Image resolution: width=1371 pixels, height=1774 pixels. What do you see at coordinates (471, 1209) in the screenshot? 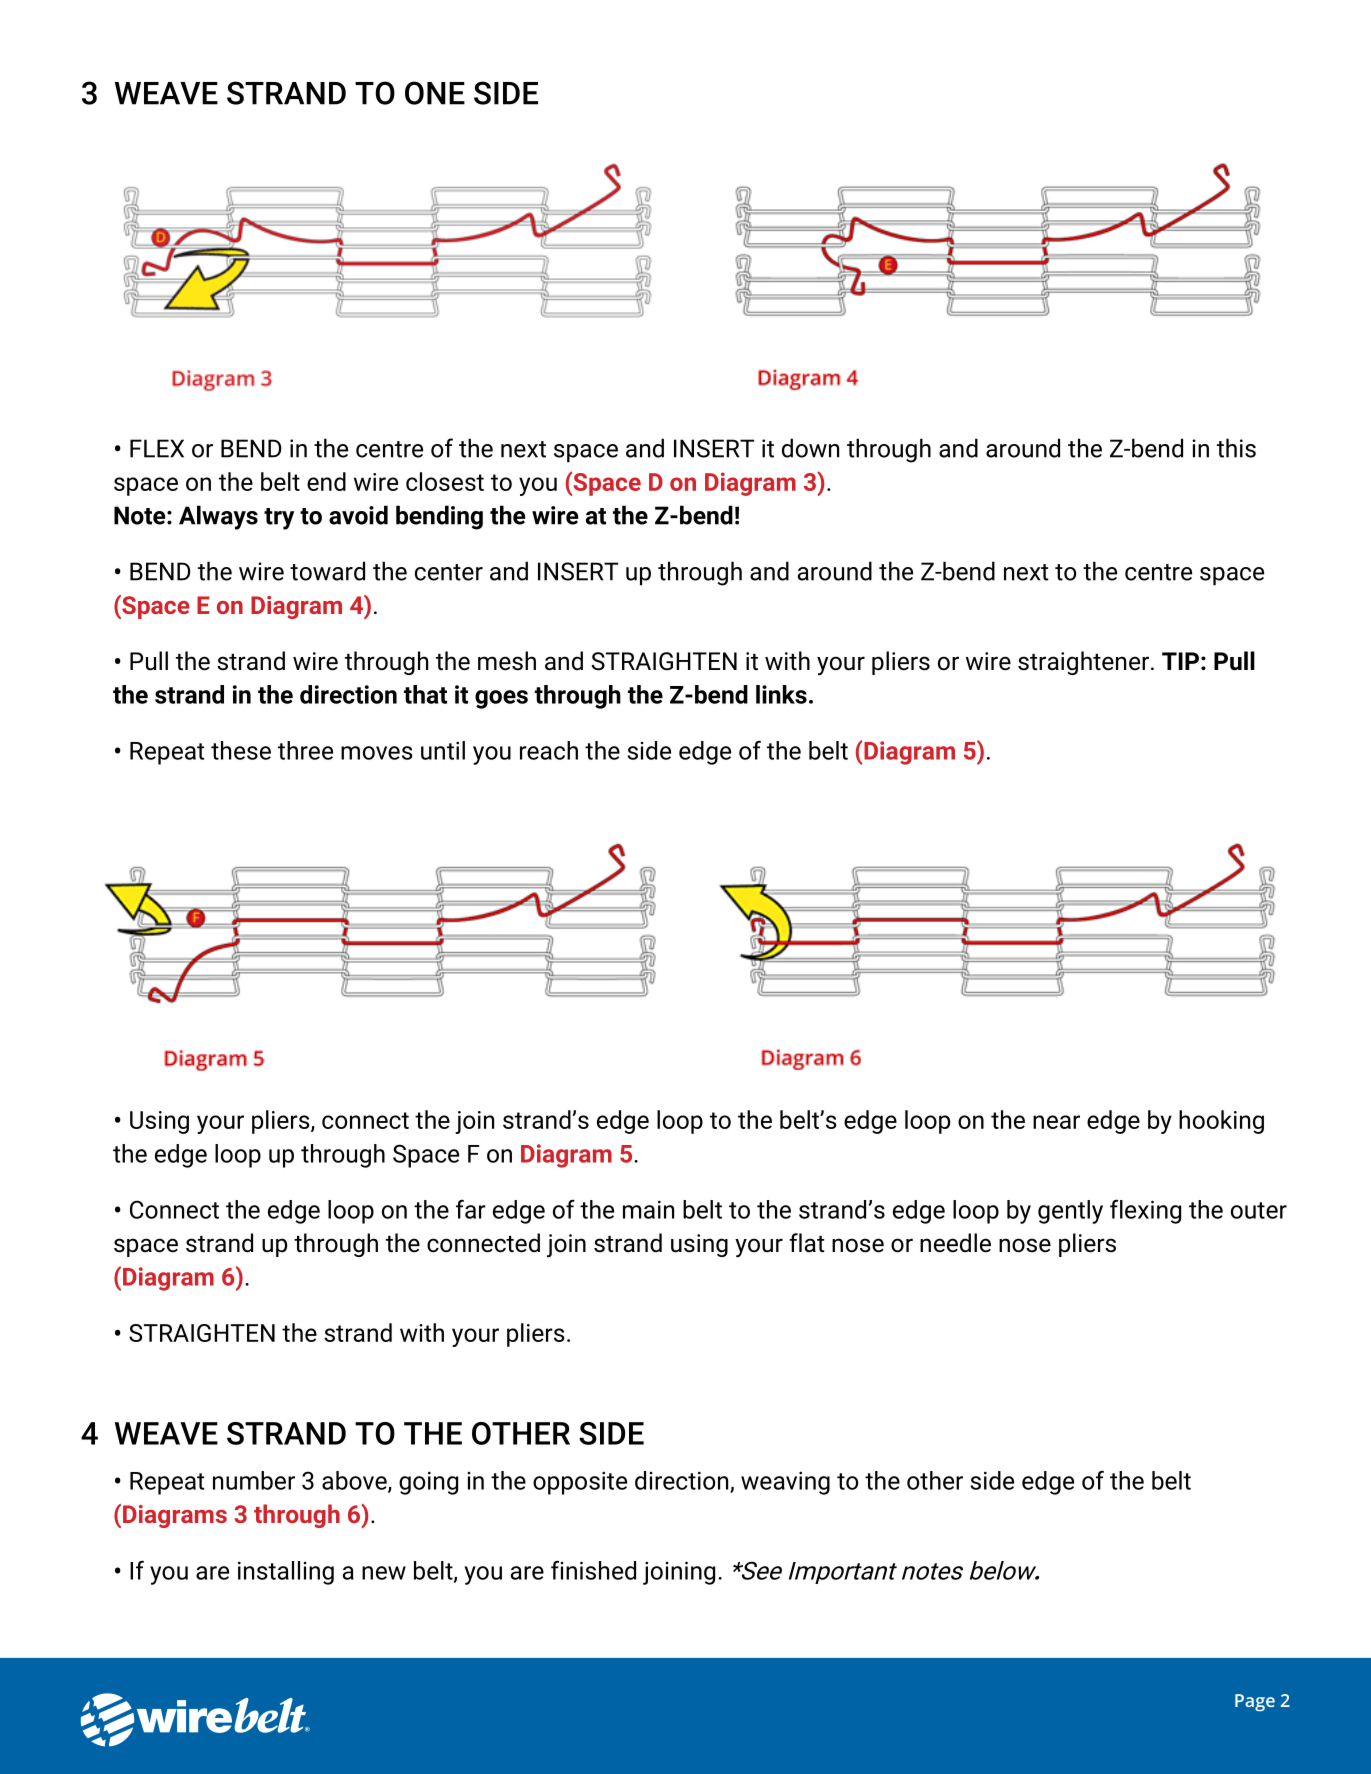
I see `far` at bounding box center [471, 1209].
